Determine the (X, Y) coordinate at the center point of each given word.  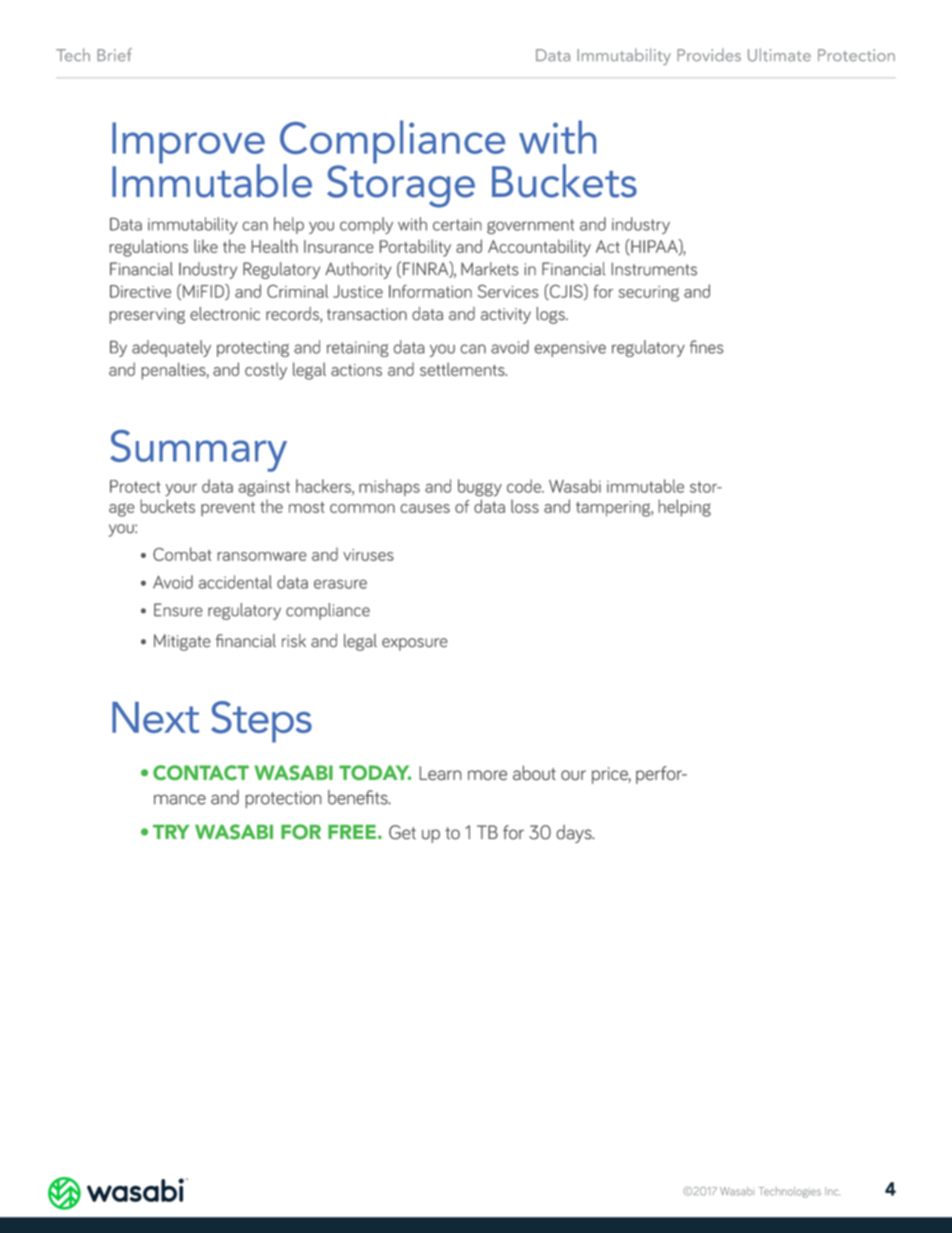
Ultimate (779, 55)
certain (457, 224)
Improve (188, 144)
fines (706, 347)
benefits (359, 797)
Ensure (178, 610)
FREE (352, 832)
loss (525, 506)
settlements (463, 369)
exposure (415, 644)
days (575, 834)
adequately (171, 348)
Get (402, 832)
